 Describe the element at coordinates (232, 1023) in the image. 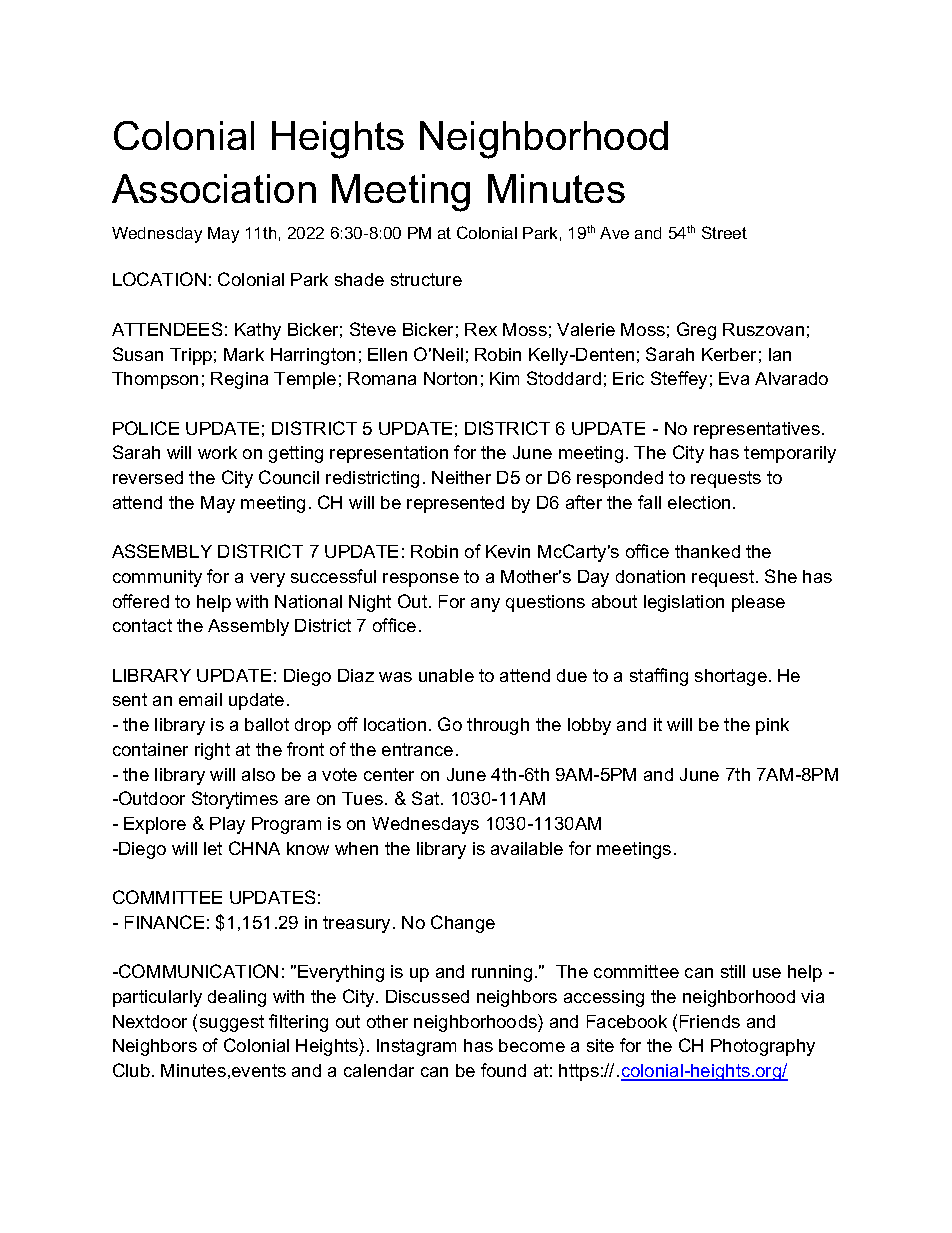

I see `suggest` at that location.
